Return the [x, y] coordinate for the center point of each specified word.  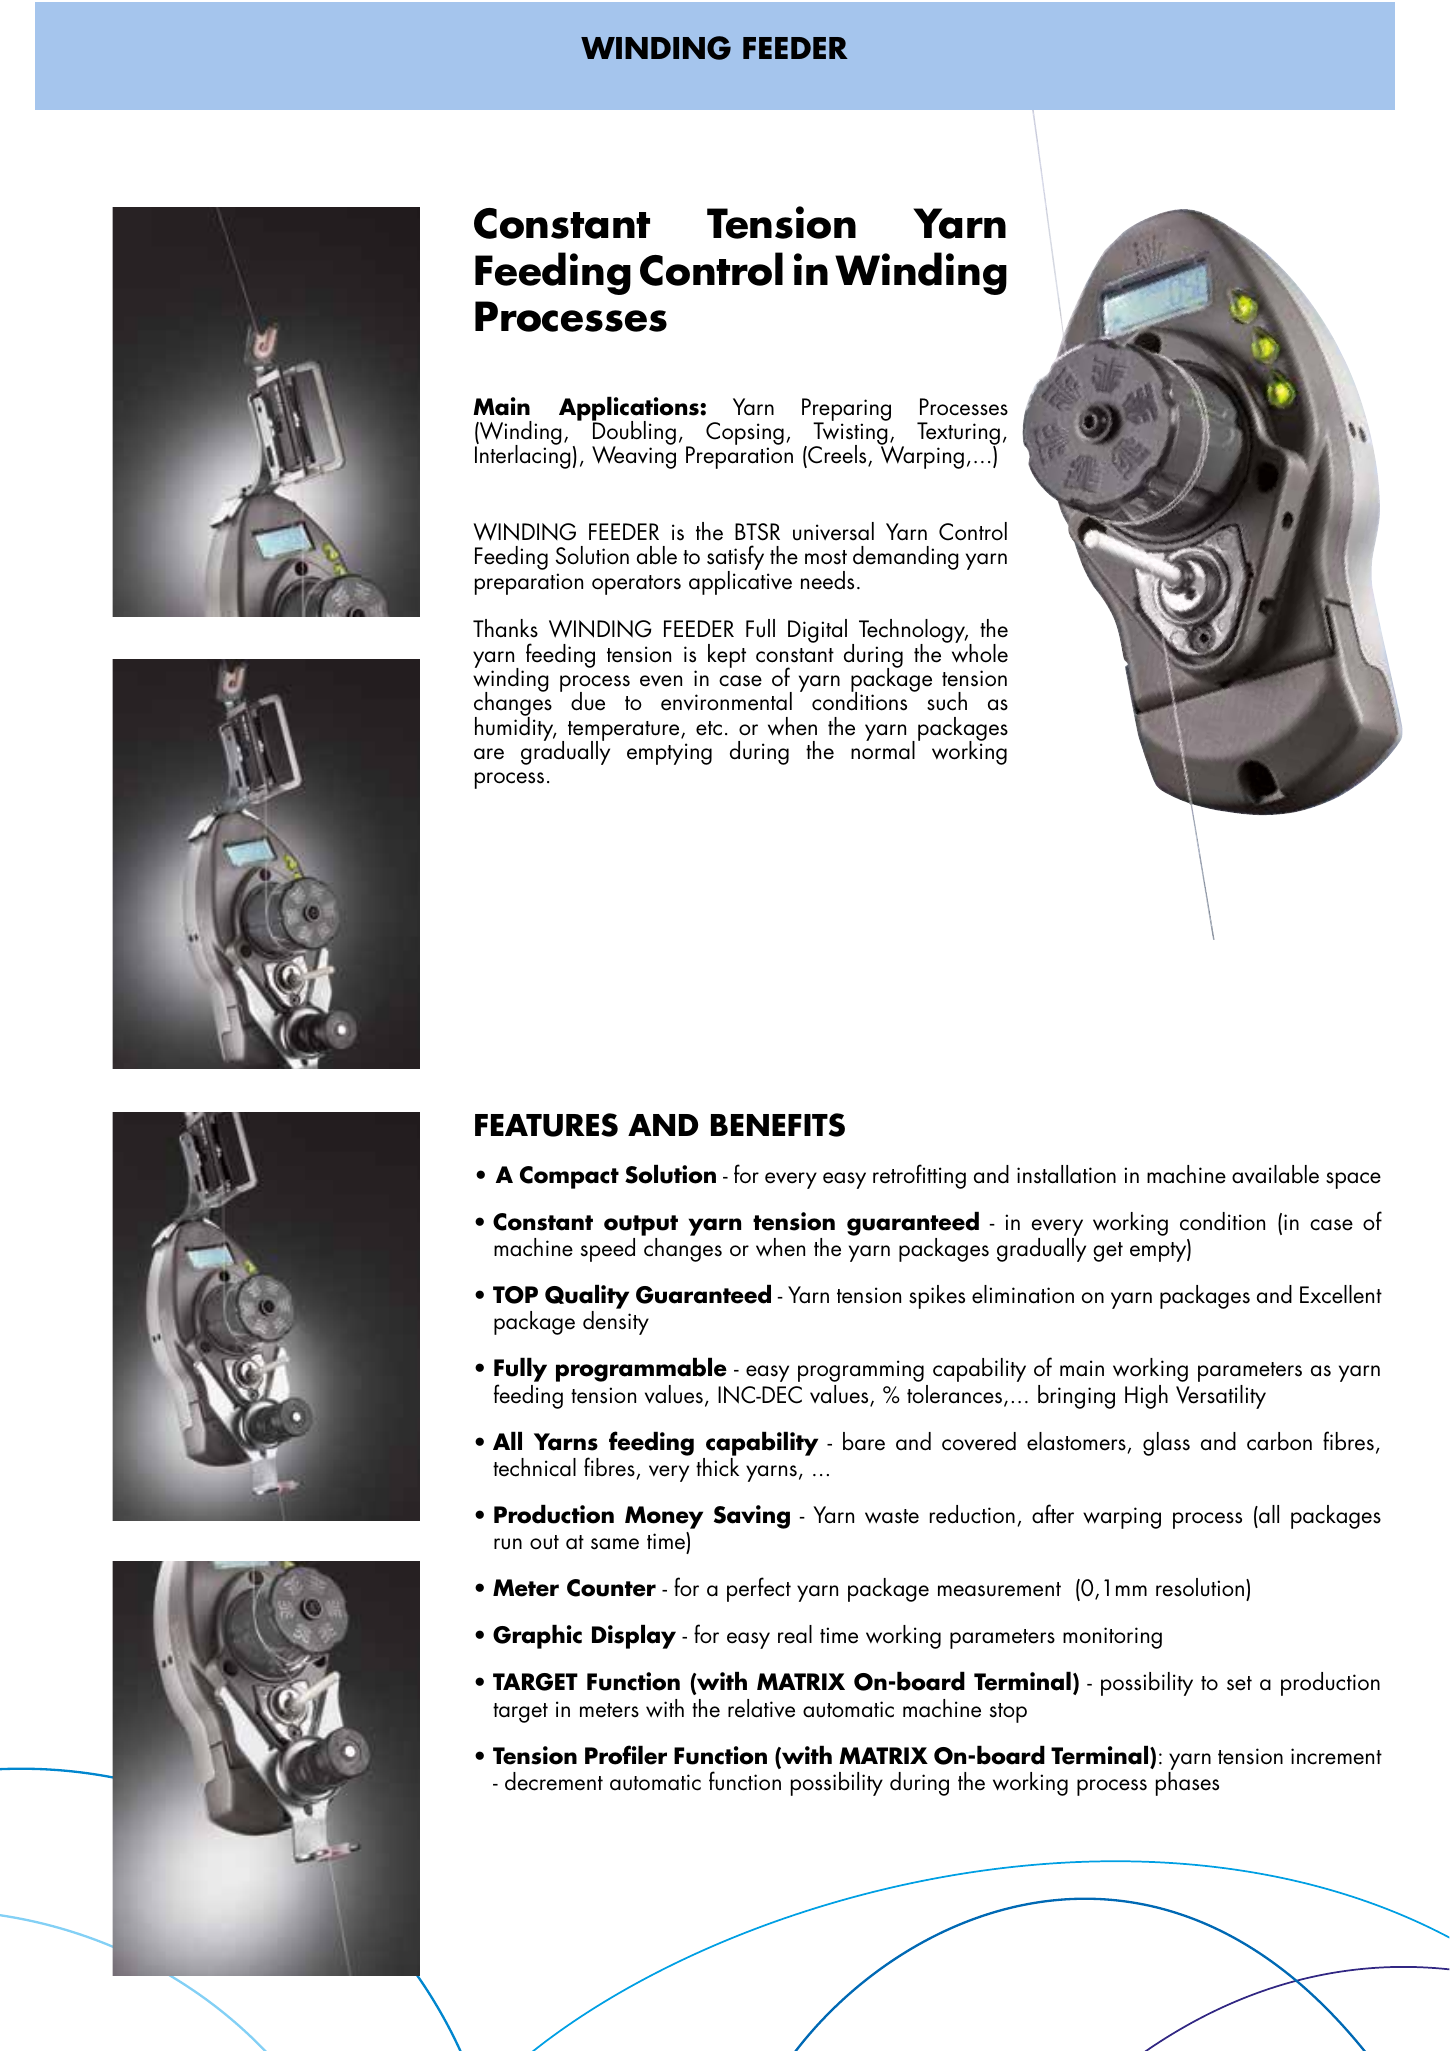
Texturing [958, 435]
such [947, 701]
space [1353, 1180]
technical [534, 1467]
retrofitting [919, 1176]
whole [980, 652]
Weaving [634, 456]
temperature [625, 732]
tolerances [956, 1395]
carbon [1279, 1441]
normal [883, 749]
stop [1008, 1713]
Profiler [626, 1755]
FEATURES [546, 1125]
